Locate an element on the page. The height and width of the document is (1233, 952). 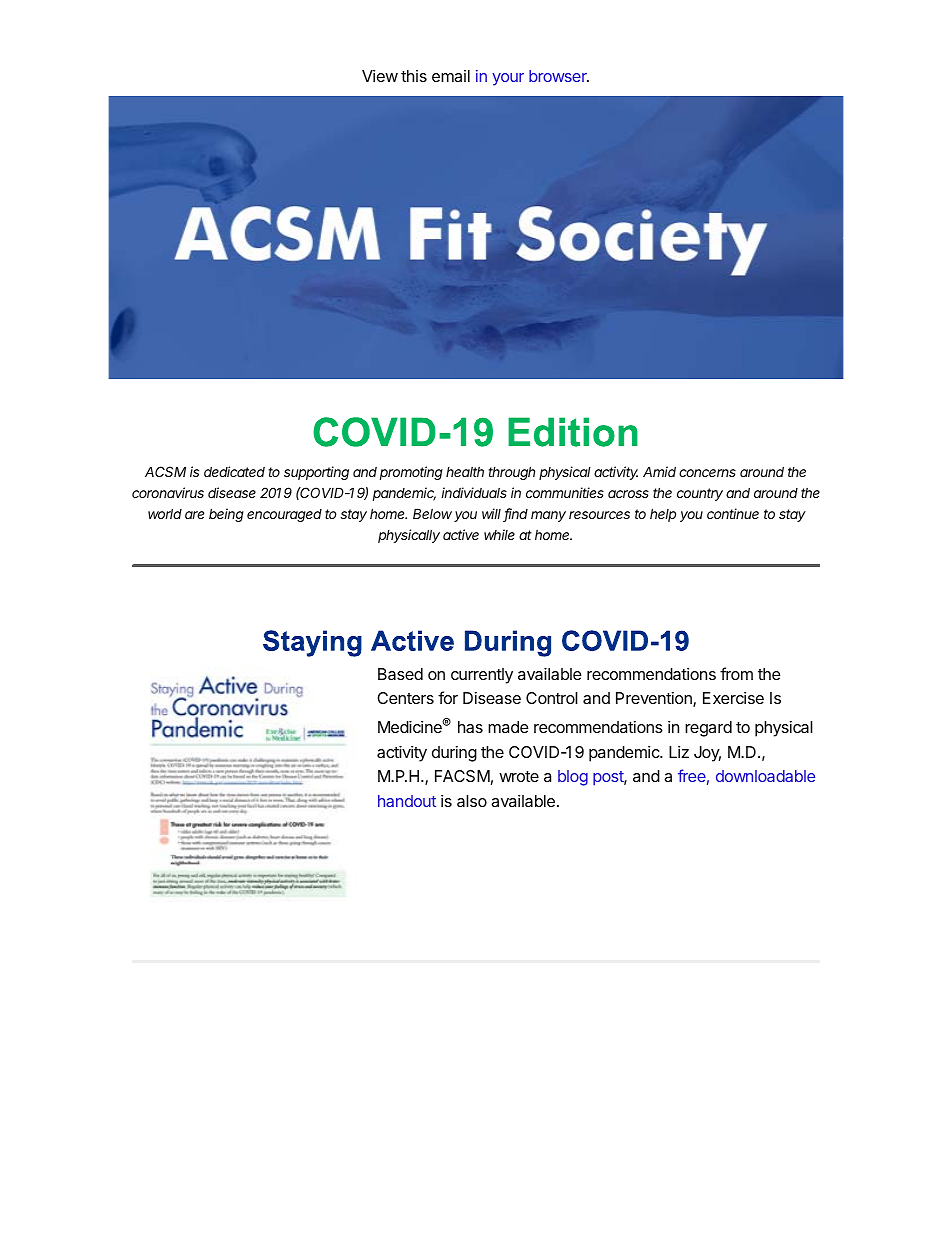
country is located at coordinates (700, 494).
